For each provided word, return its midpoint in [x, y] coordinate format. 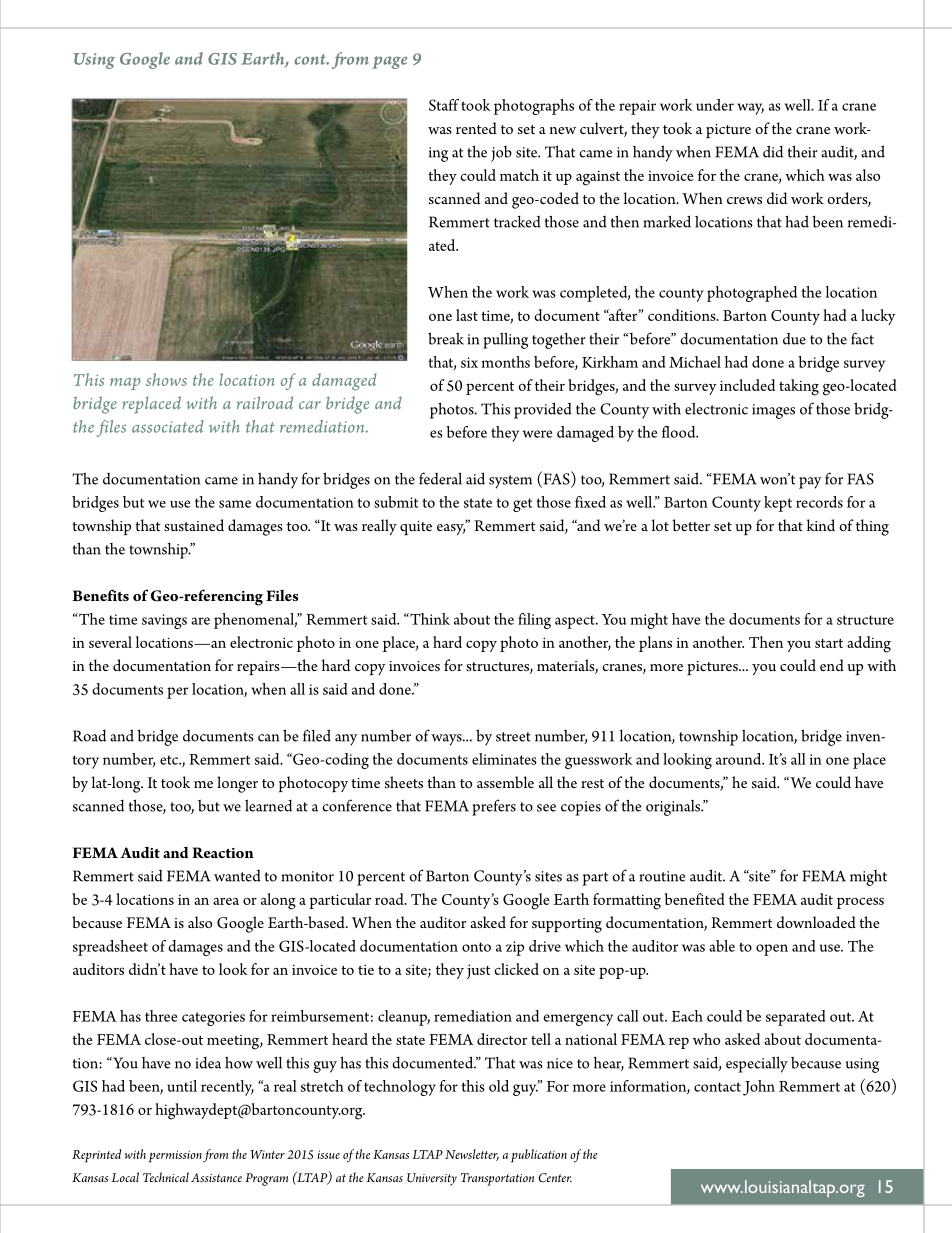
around [740, 759]
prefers [494, 807]
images [773, 411]
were [538, 434]
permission [175, 1156]
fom [350, 60]
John [759, 1088]
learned [268, 805]
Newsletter [472, 1155]
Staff [444, 105]
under [715, 105]
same [235, 504]
